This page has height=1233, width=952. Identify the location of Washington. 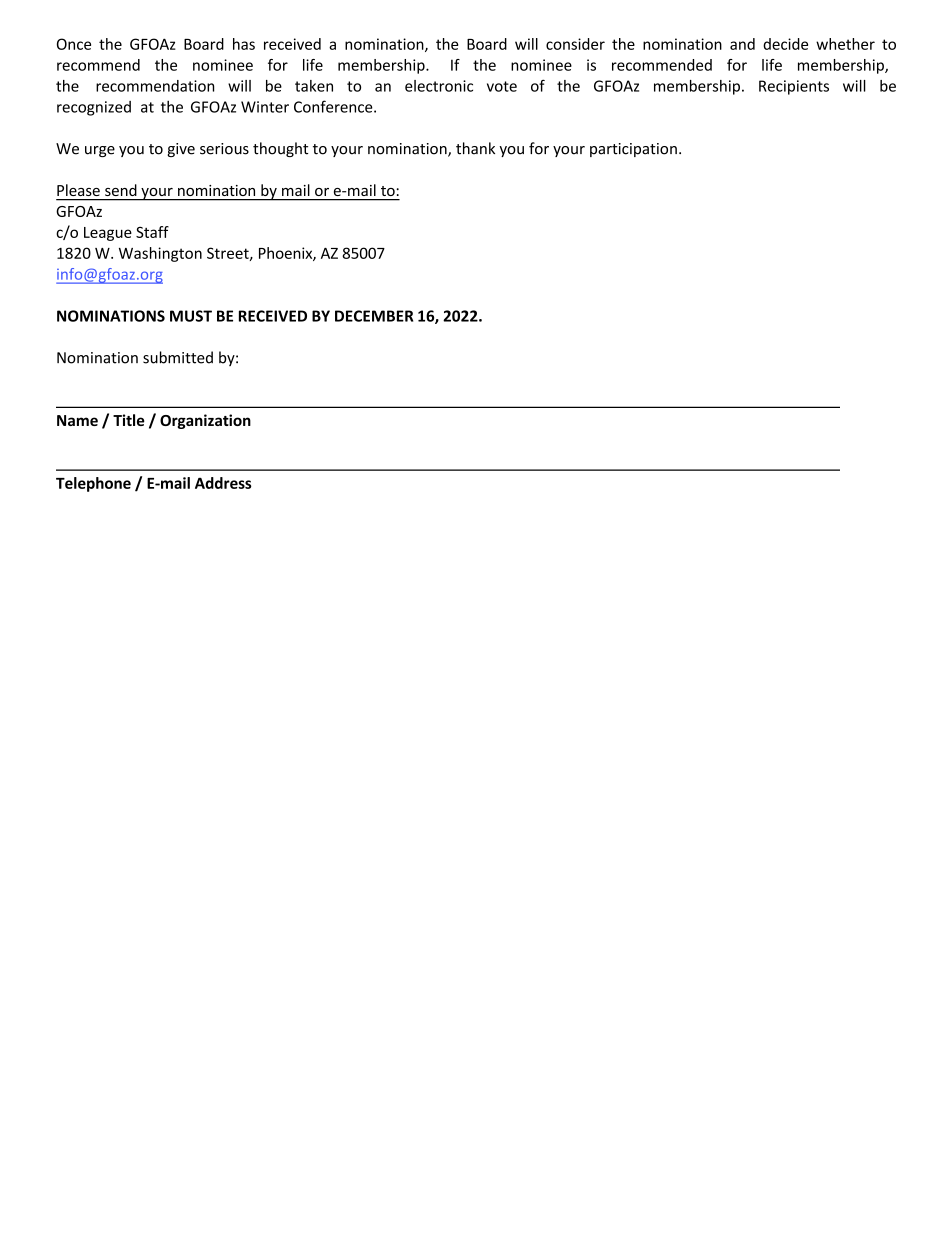
(160, 254).
